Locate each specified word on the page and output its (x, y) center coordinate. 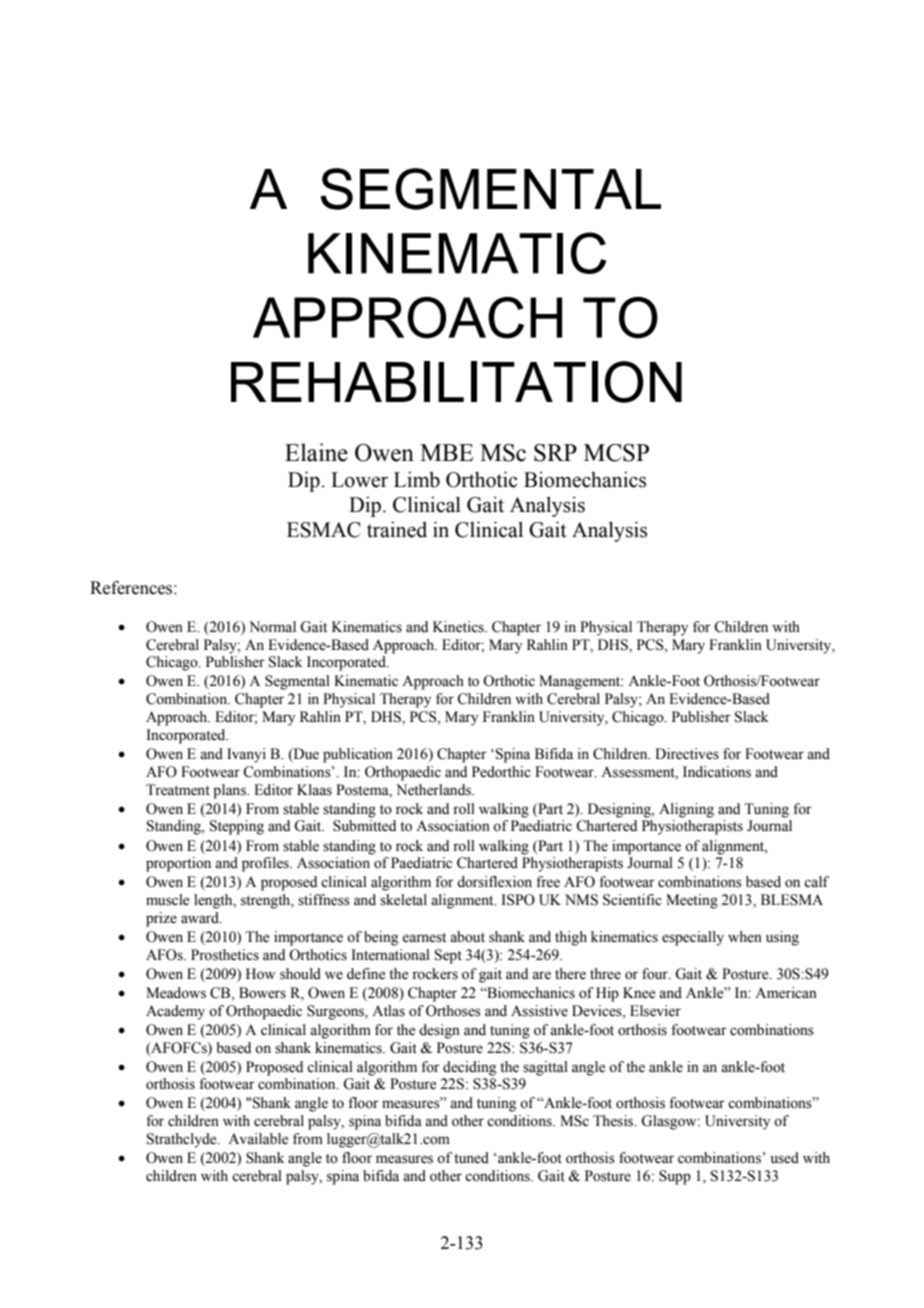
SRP (555, 453)
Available (258, 1139)
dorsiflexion (494, 882)
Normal (272, 627)
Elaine (316, 452)
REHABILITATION (456, 382)
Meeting (692, 901)
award (201, 918)
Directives (687, 754)
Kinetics (459, 627)
